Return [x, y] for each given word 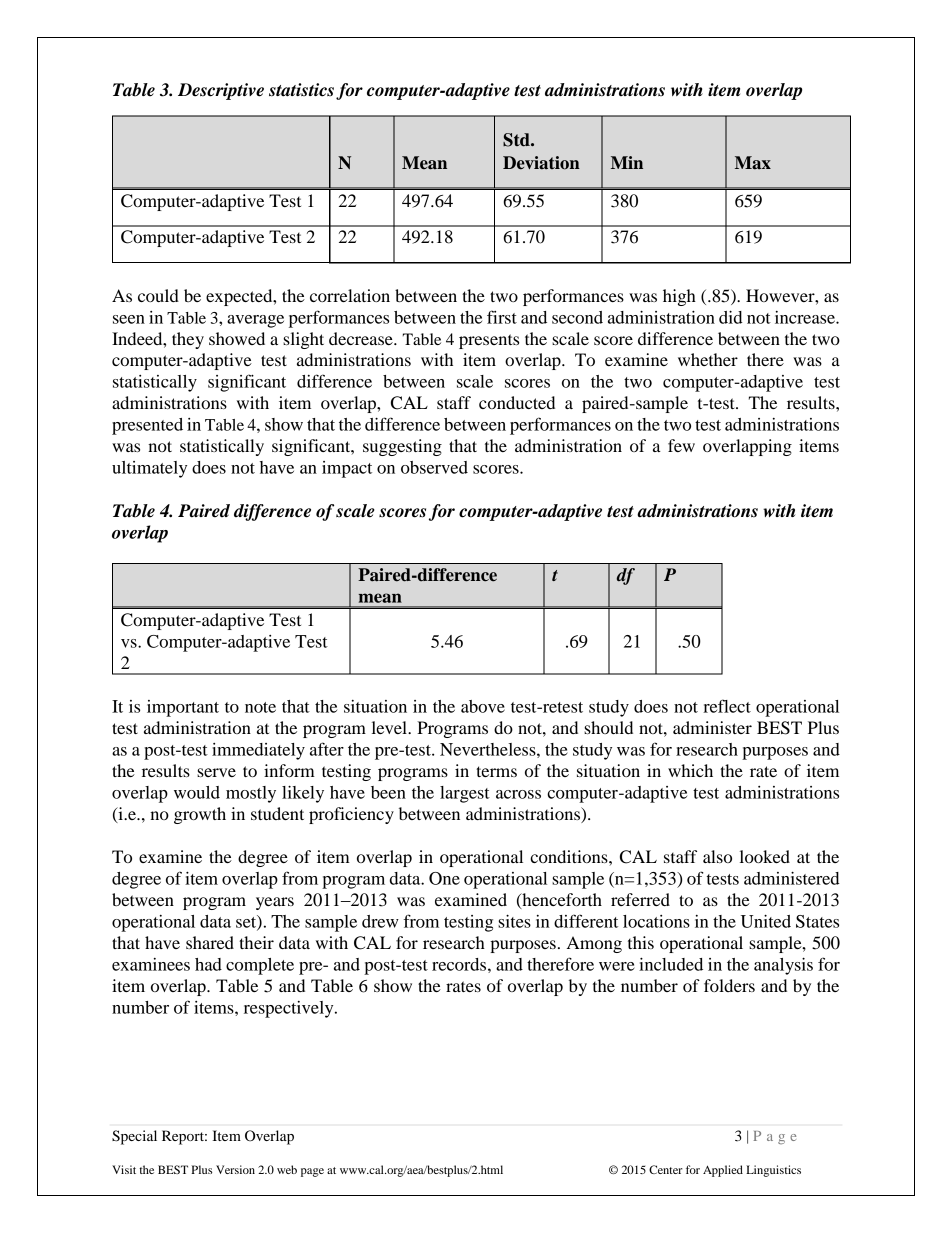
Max [753, 163]
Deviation [541, 163]
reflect [727, 706]
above [483, 706]
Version [235, 1169]
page [312, 1172]
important [183, 708]
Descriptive [221, 91]
